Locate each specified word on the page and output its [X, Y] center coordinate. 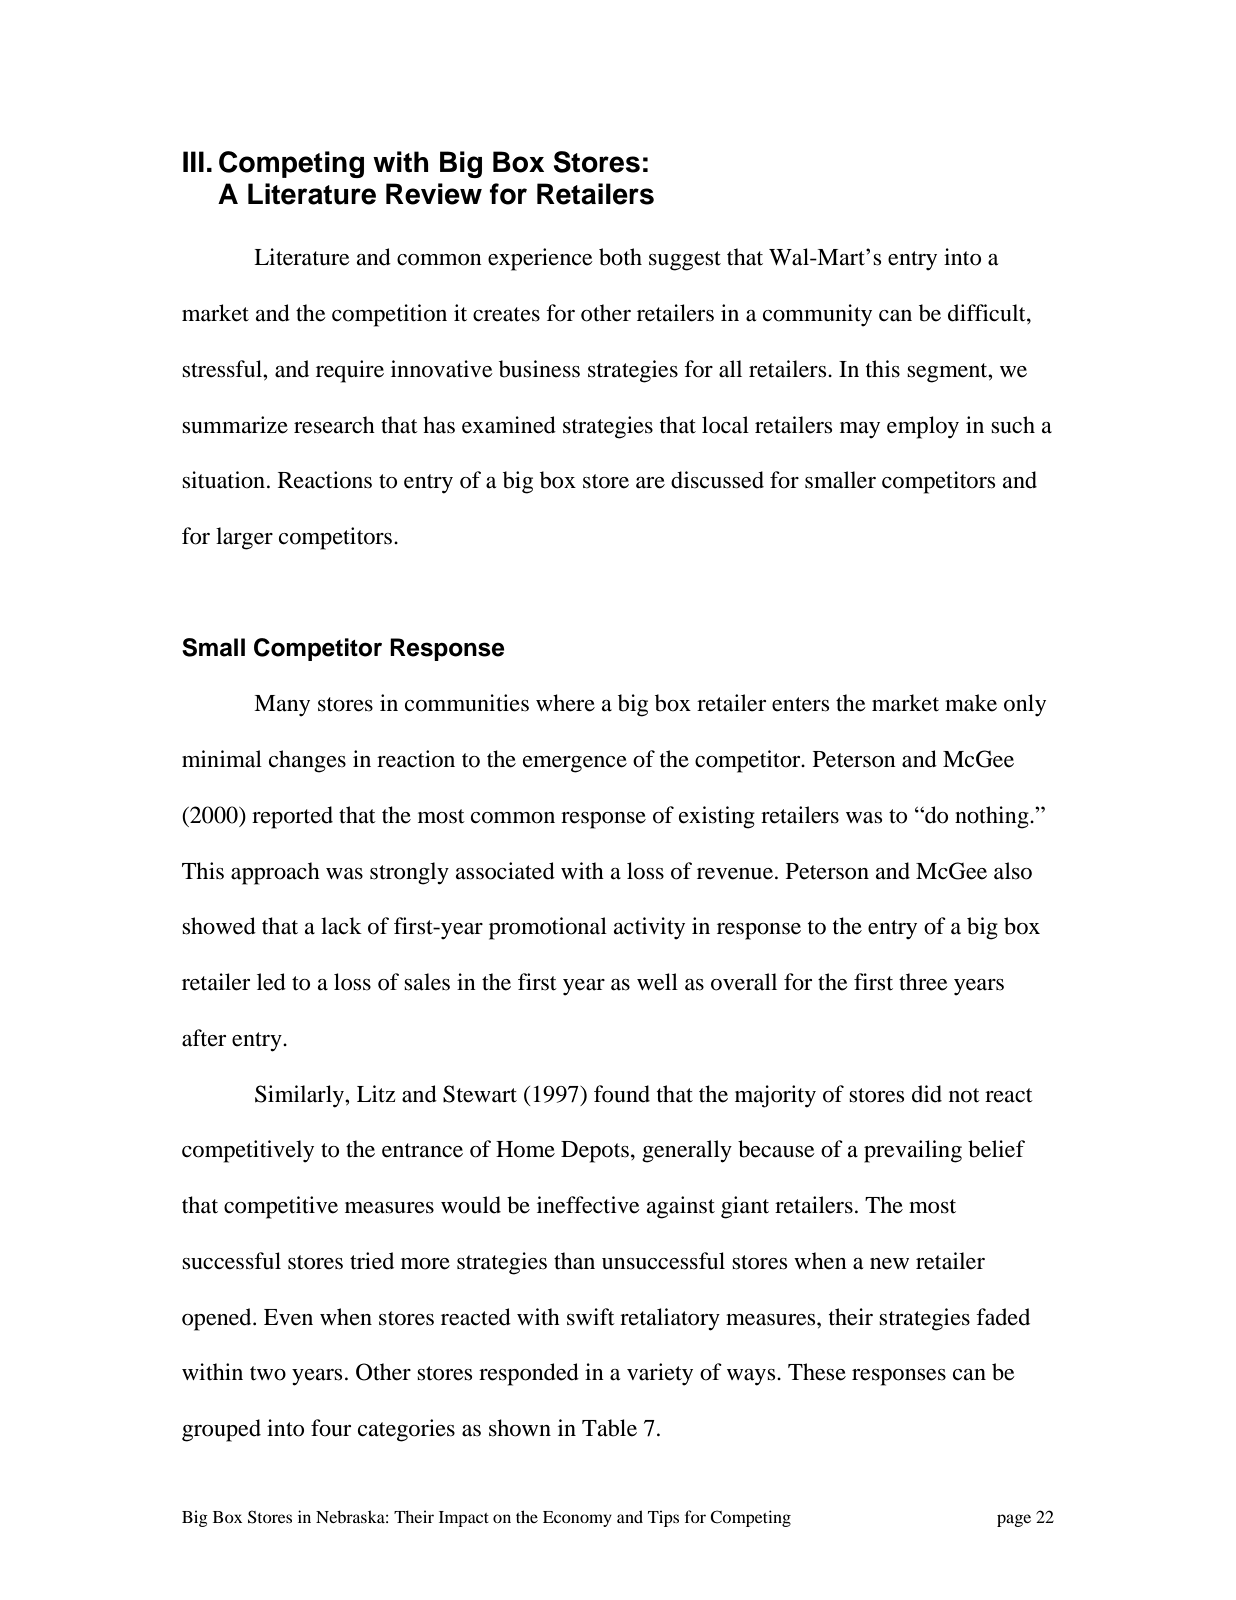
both [620, 257]
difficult [988, 313]
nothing [993, 817]
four [331, 1428]
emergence [575, 764]
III [193, 161]
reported [292, 817]
